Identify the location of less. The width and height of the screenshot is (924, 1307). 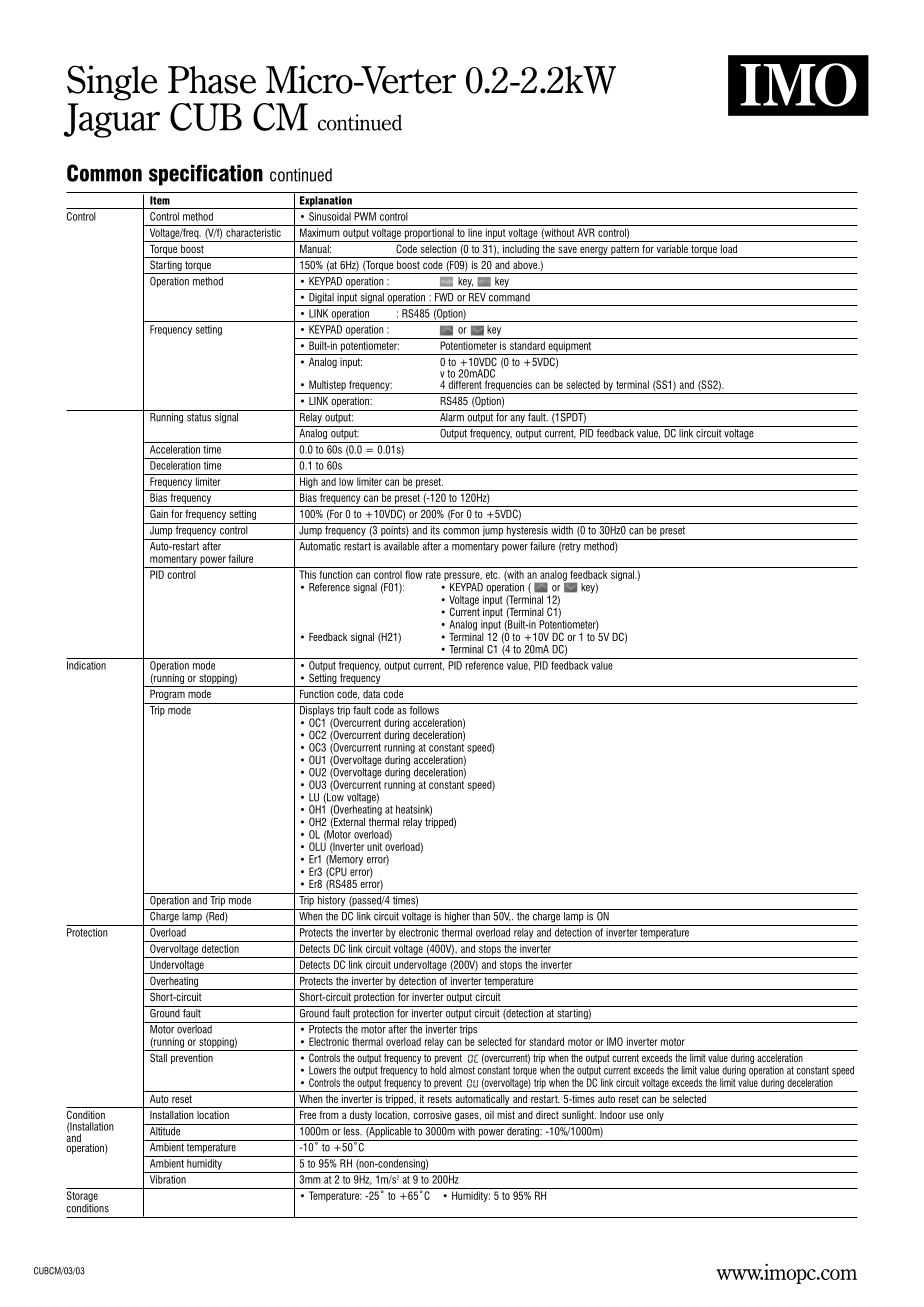
(353, 1131).
